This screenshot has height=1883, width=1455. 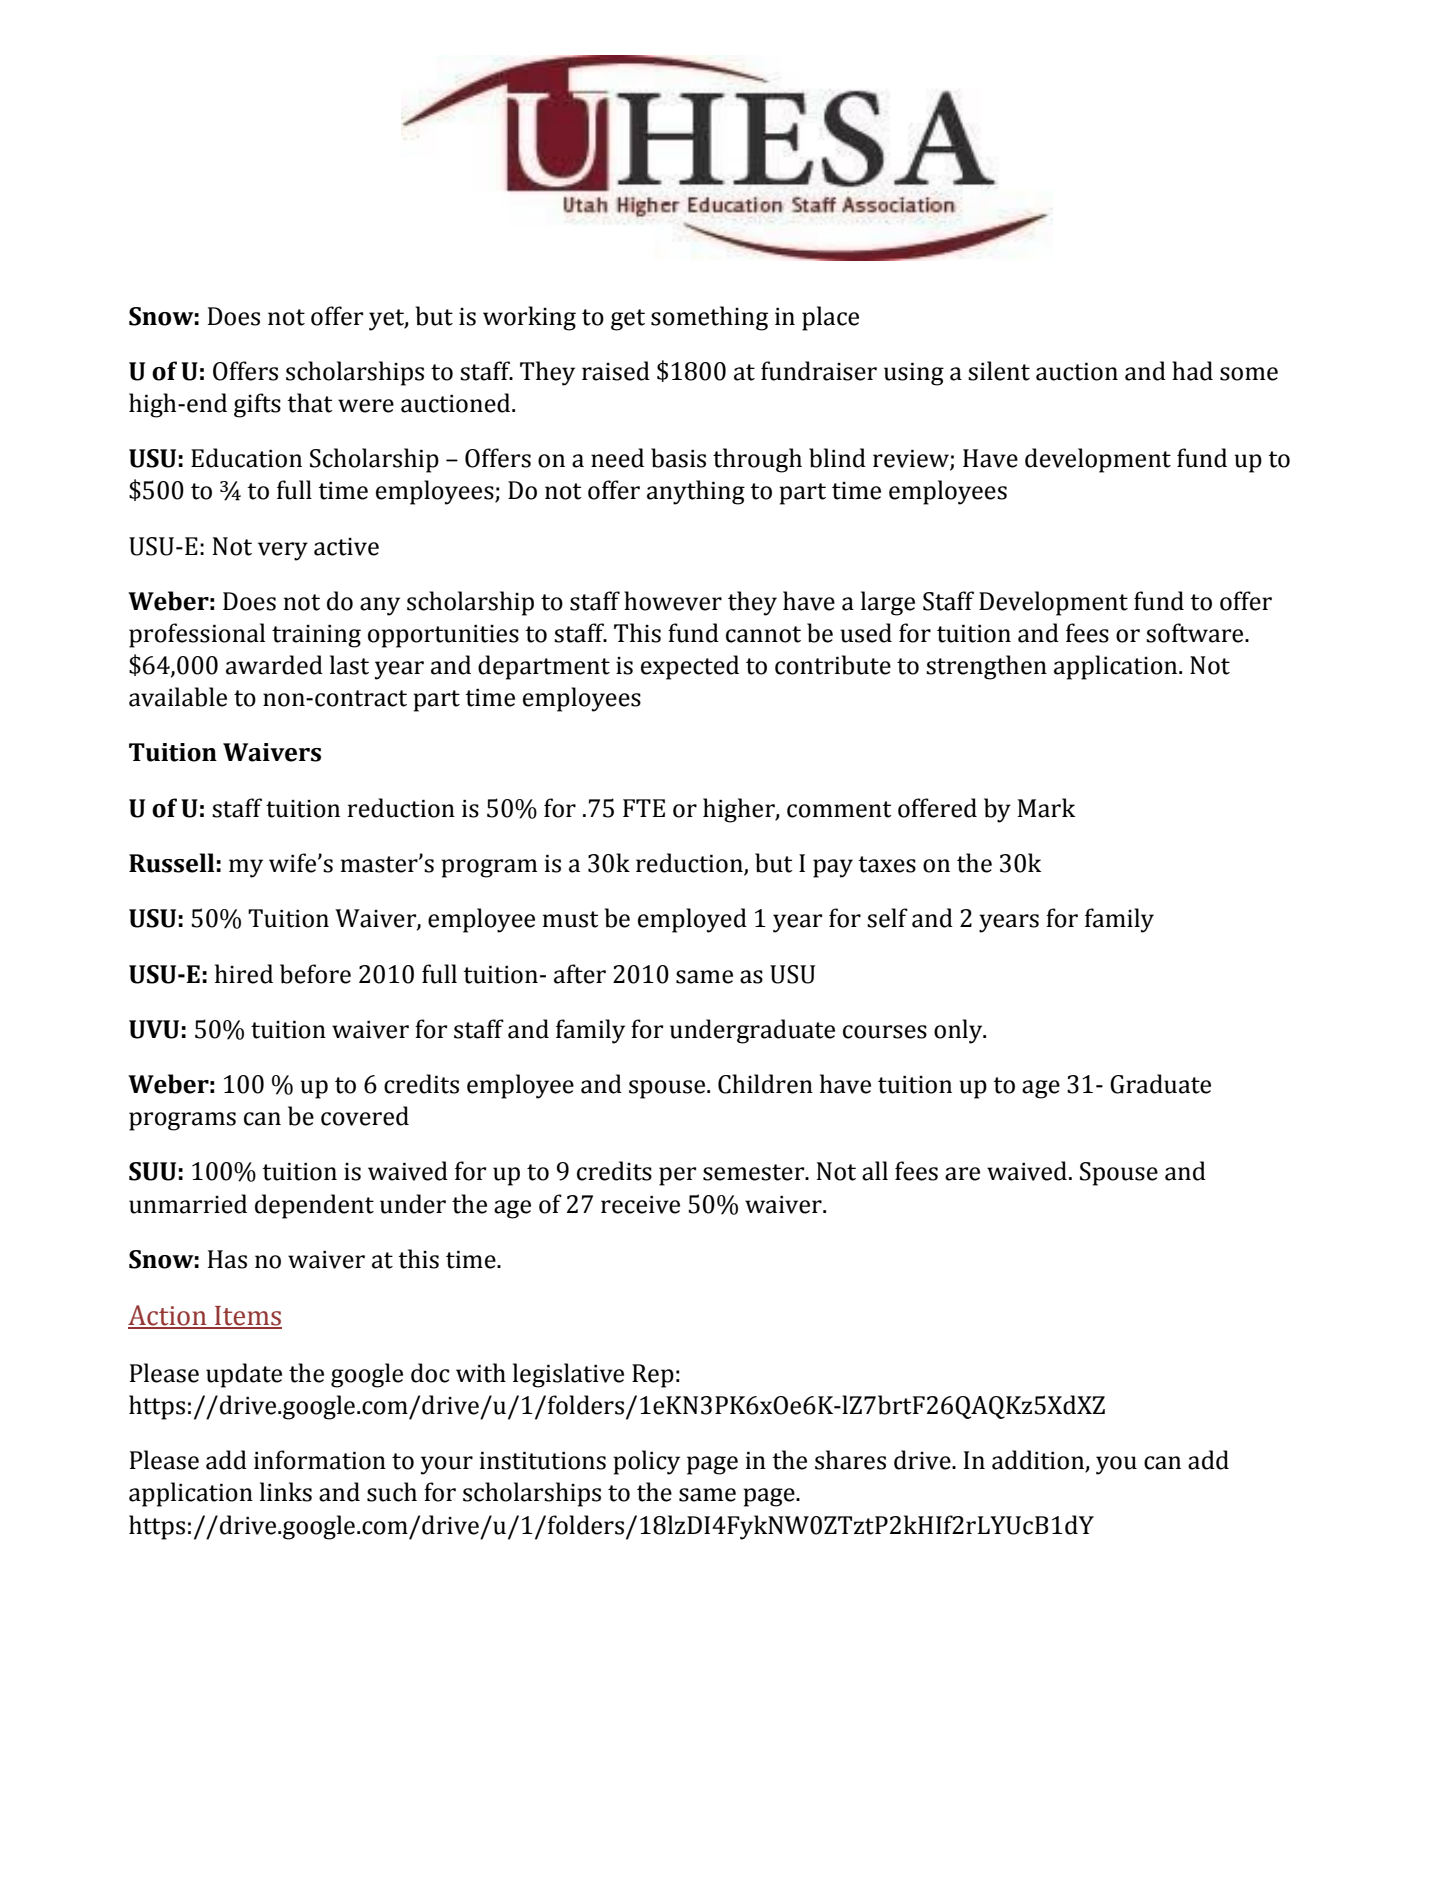 What do you see at coordinates (1046, 808) in the screenshot?
I see `Mark` at bounding box center [1046, 808].
